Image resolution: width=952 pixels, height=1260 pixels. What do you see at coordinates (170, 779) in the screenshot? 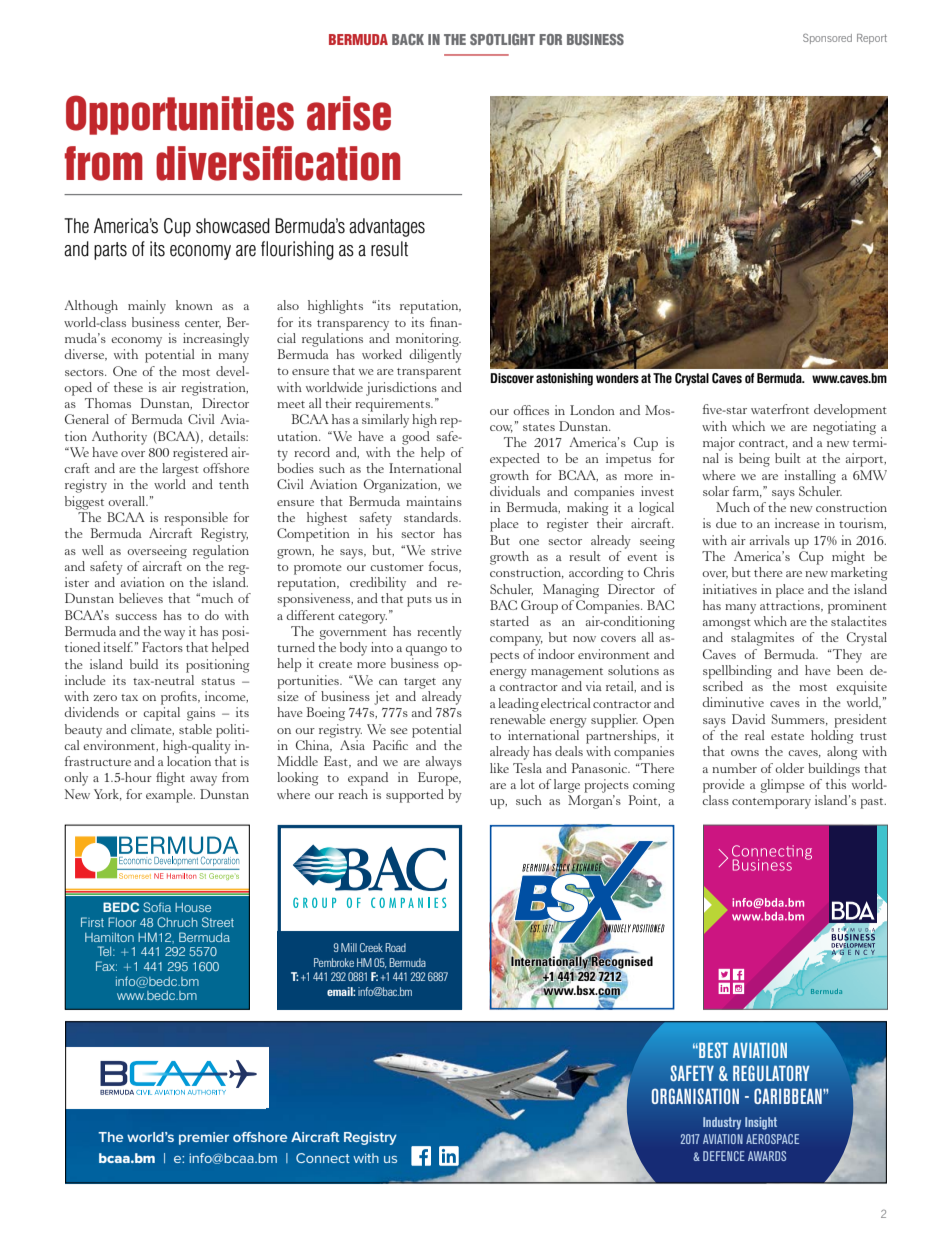
I see `flight` at bounding box center [170, 779].
